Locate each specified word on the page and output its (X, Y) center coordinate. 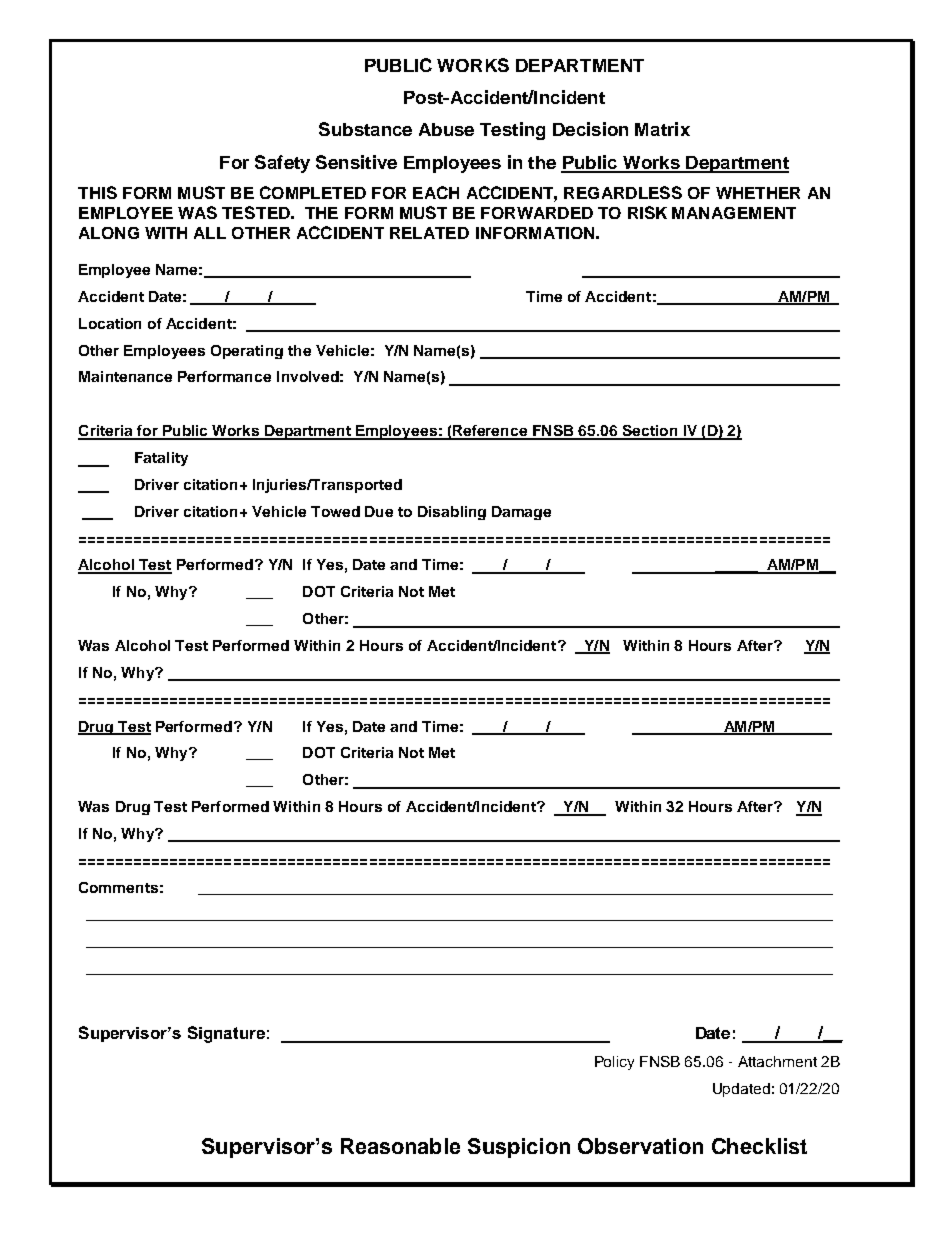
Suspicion (519, 1148)
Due (379, 511)
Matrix (662, 129)
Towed (335, 511)
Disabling (452, 513)
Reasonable (400, 1146)
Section (650, 432)
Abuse (446, 129)
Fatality (161, 459)
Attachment (777, 1061)
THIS (97, 192)
